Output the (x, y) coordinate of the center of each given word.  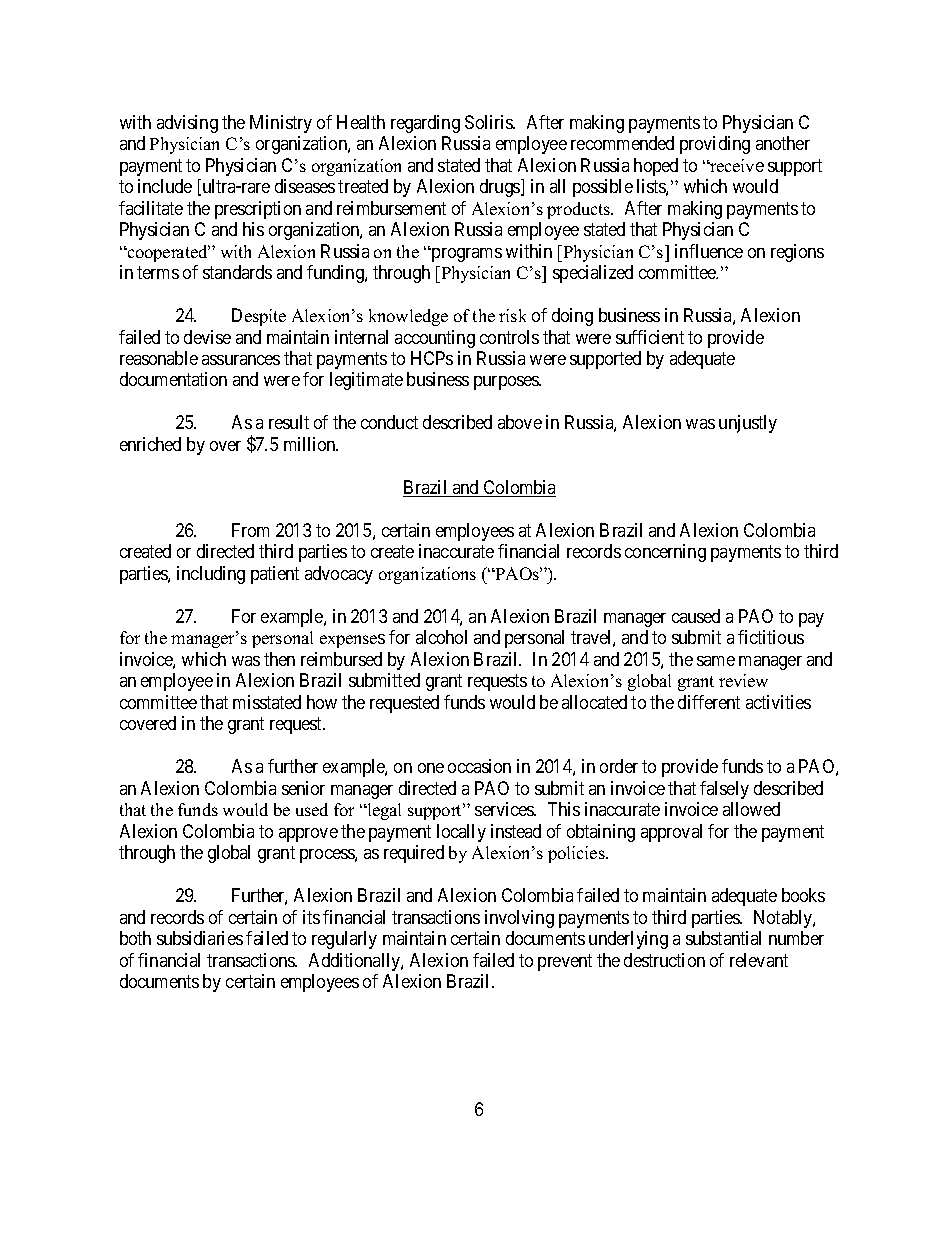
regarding (425, 124)
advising (187, 124)
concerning (665, 553)
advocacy (339, 575)
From (250, 530)
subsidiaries (200, 938)
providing (715, 145)
